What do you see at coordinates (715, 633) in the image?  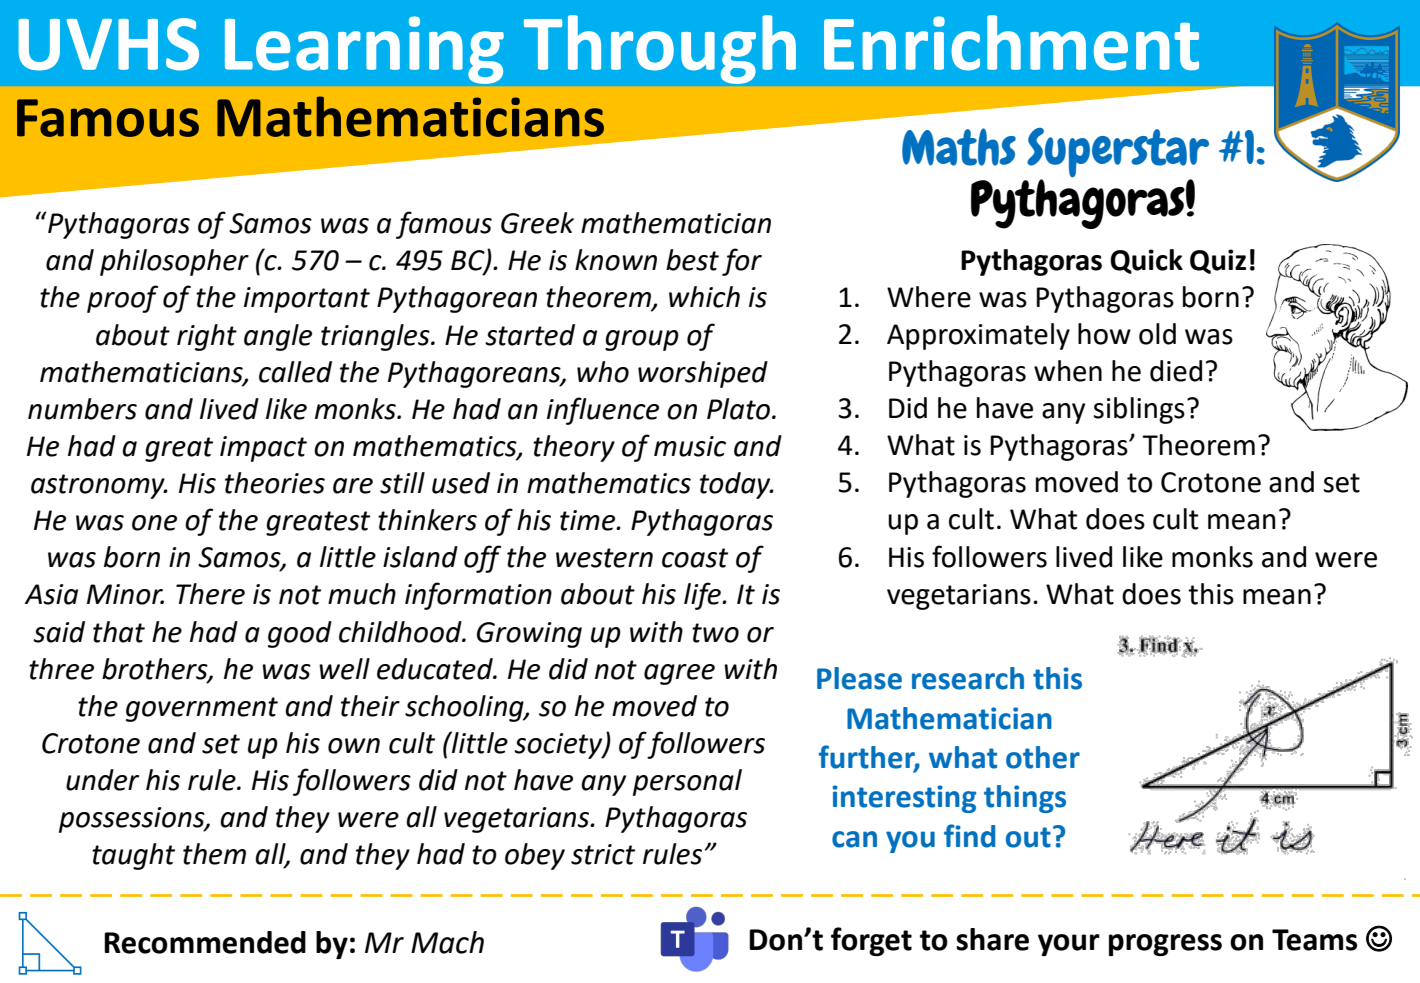 I see `two` at bounding box center [715, 633].
